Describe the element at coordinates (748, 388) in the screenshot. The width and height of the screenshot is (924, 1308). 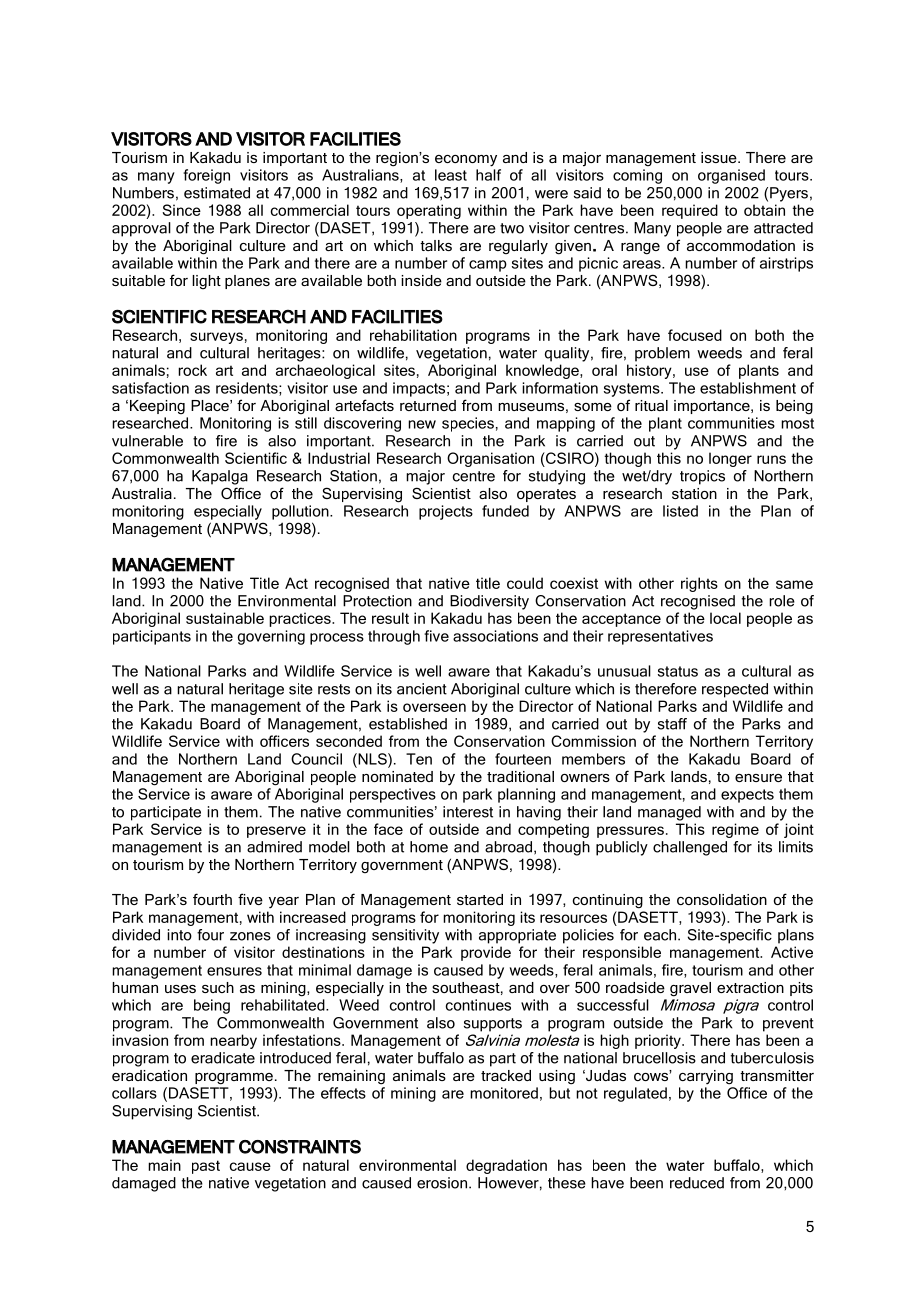
I see `establishment` at that location.
